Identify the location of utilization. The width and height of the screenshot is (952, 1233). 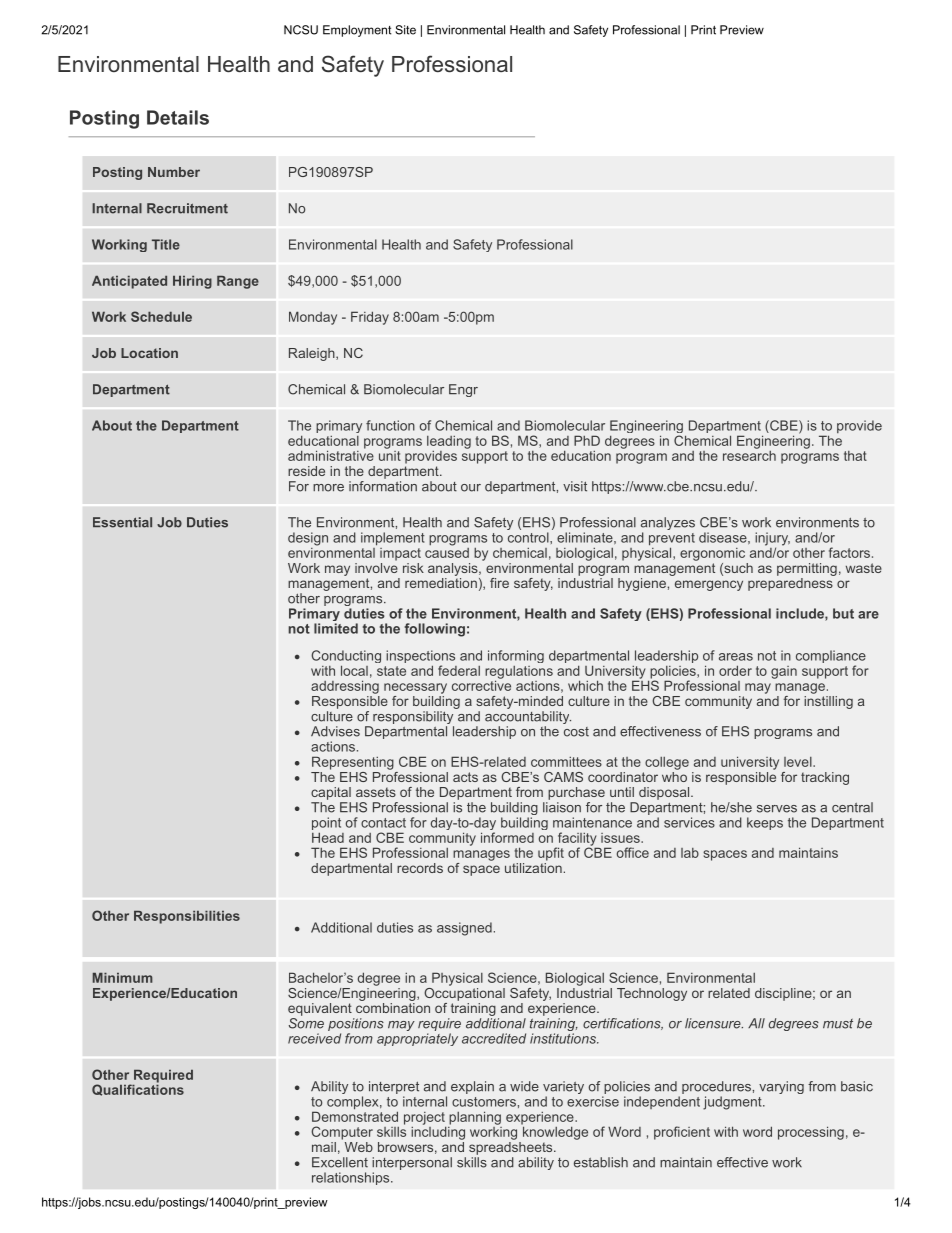
(533, 866).
